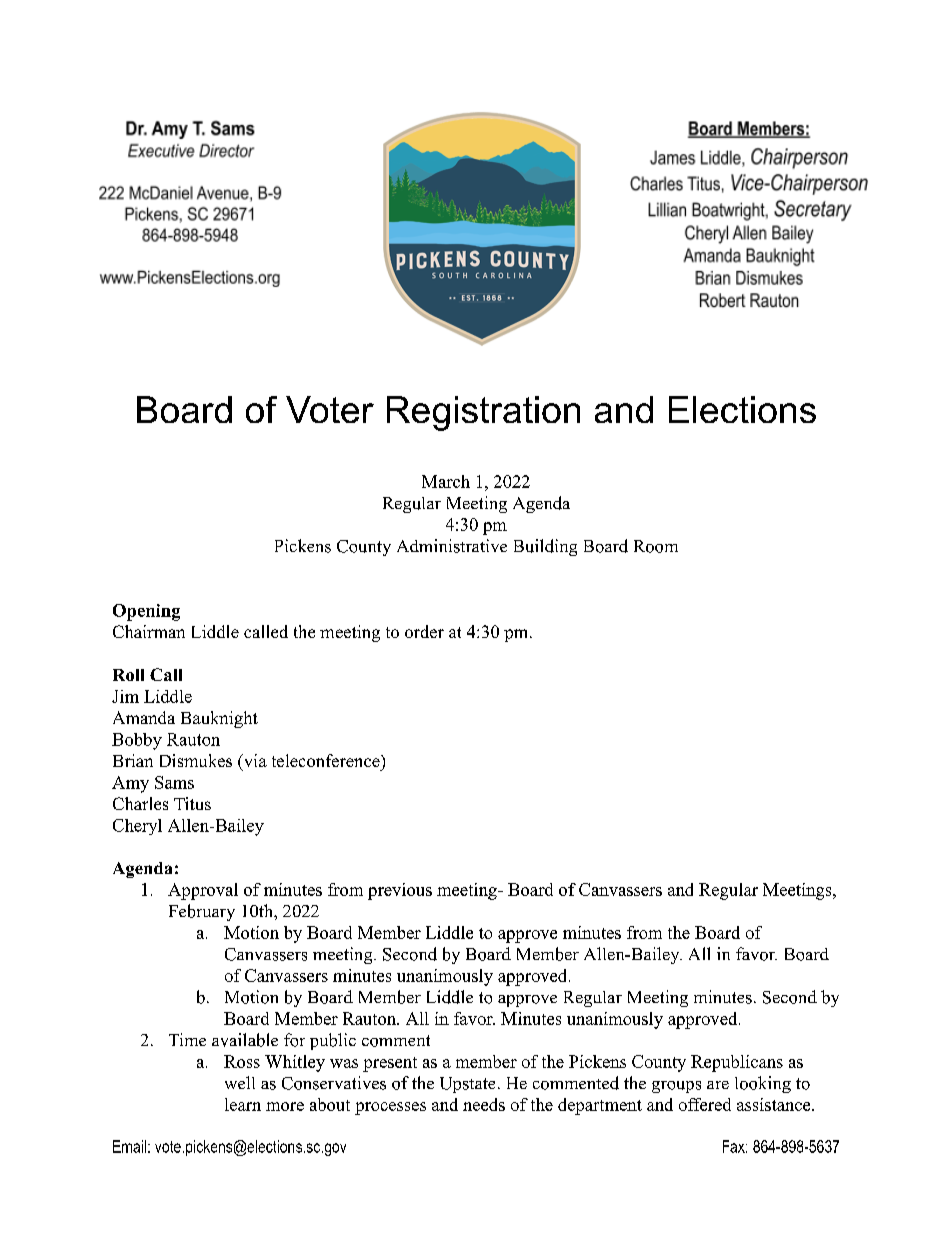 This screenshot has height=1233, width=952. What do you see at coordinates (446, 481) in the screenshot?
I see `March` at bounding box center [446, 481].
